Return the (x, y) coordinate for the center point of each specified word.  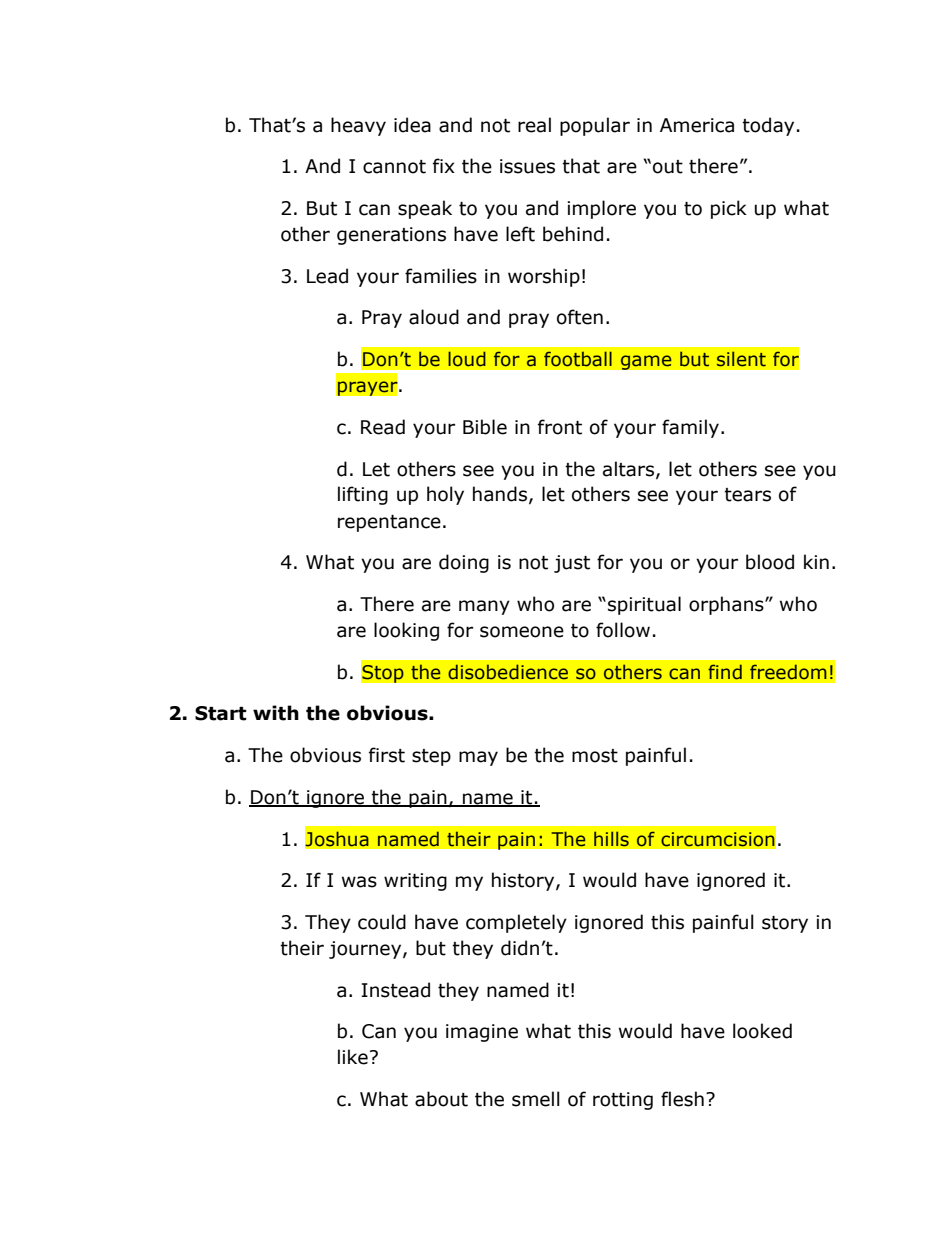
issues (527, 166)
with (276, 713)
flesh (682, 1099)
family (690, 428)
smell (536, 1099)
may (478, 758)
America (697, 125)
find (725, 672)
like (353, 1057)
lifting (363, 495)
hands (500, 494)
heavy (358, 126)
